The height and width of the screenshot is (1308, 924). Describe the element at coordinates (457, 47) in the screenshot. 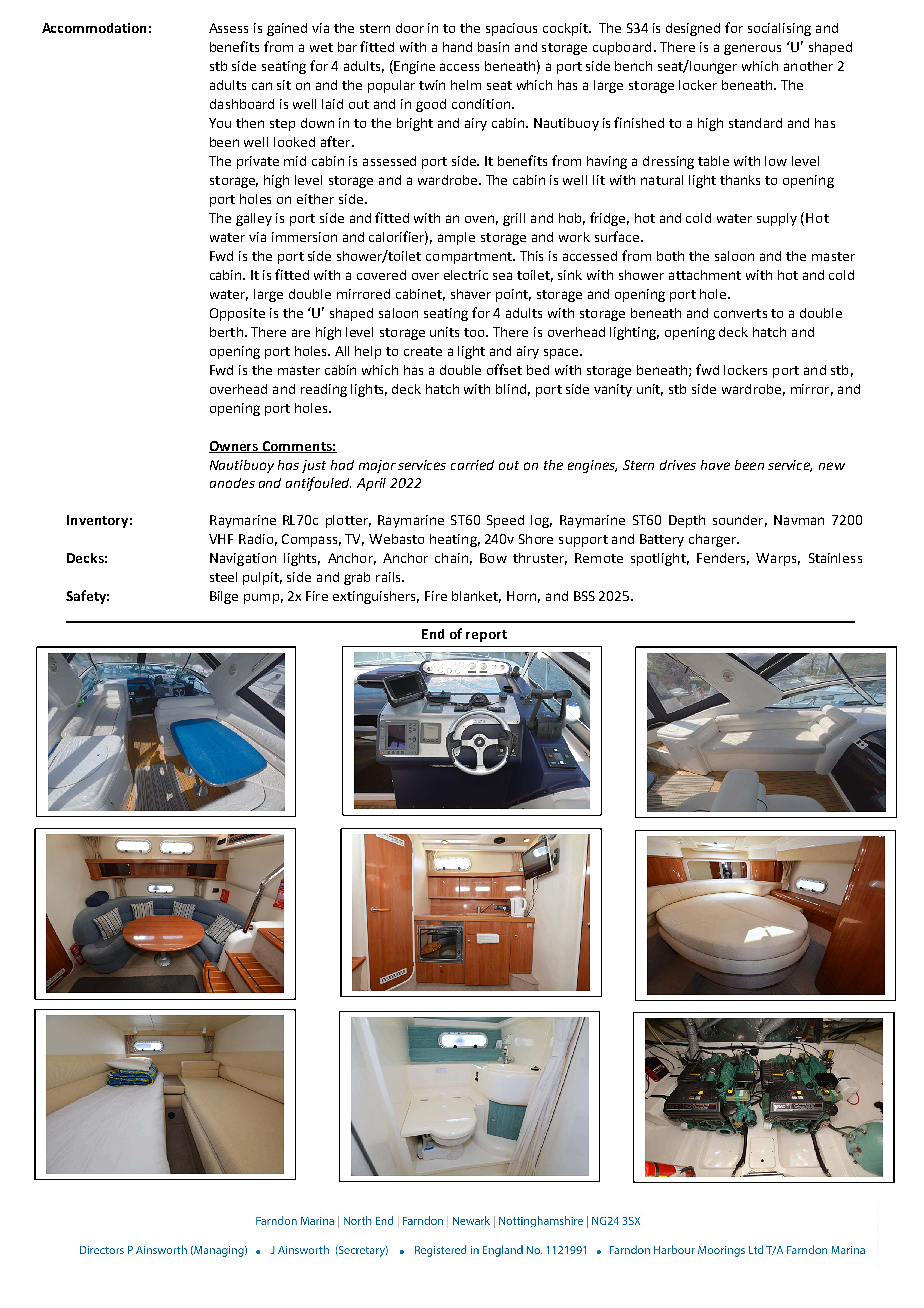

I see `hand` at that location.
